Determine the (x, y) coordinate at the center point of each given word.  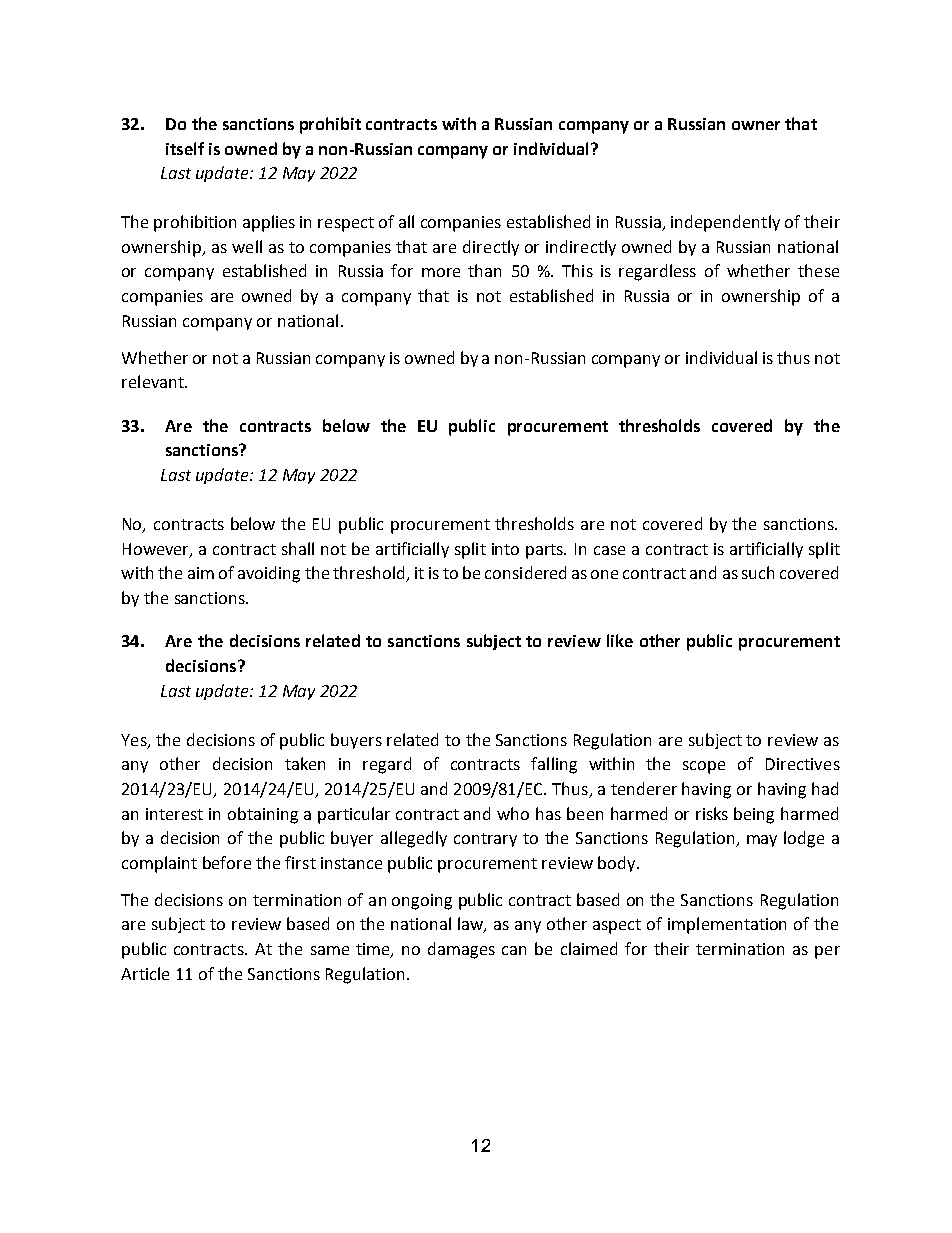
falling (554, 765)
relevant (154, 381)
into (505, 549)
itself (185, 148)
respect (346, 224)
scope (704, 767)
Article (145, 973)
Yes (135, 741)
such (758, 572)
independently (725, 223)
